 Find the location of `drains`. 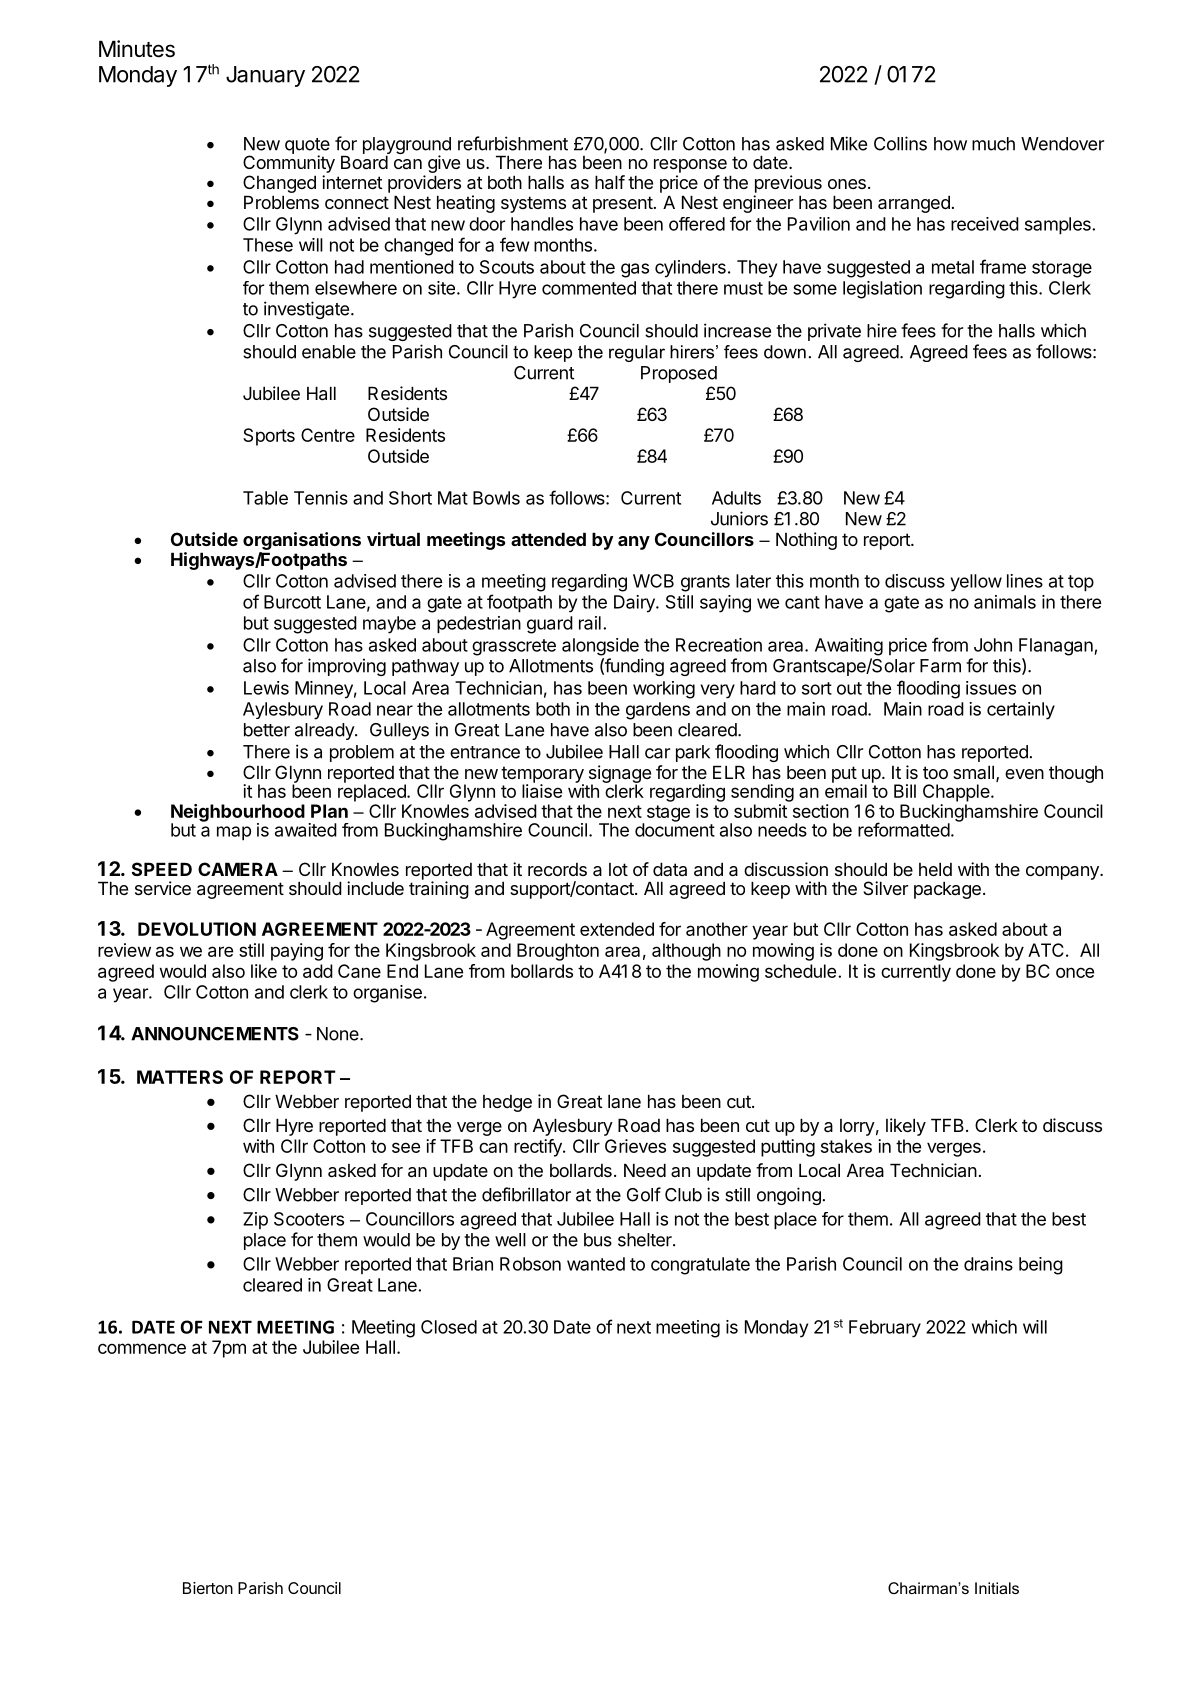

drains is located at coordinates (988, 1264).
